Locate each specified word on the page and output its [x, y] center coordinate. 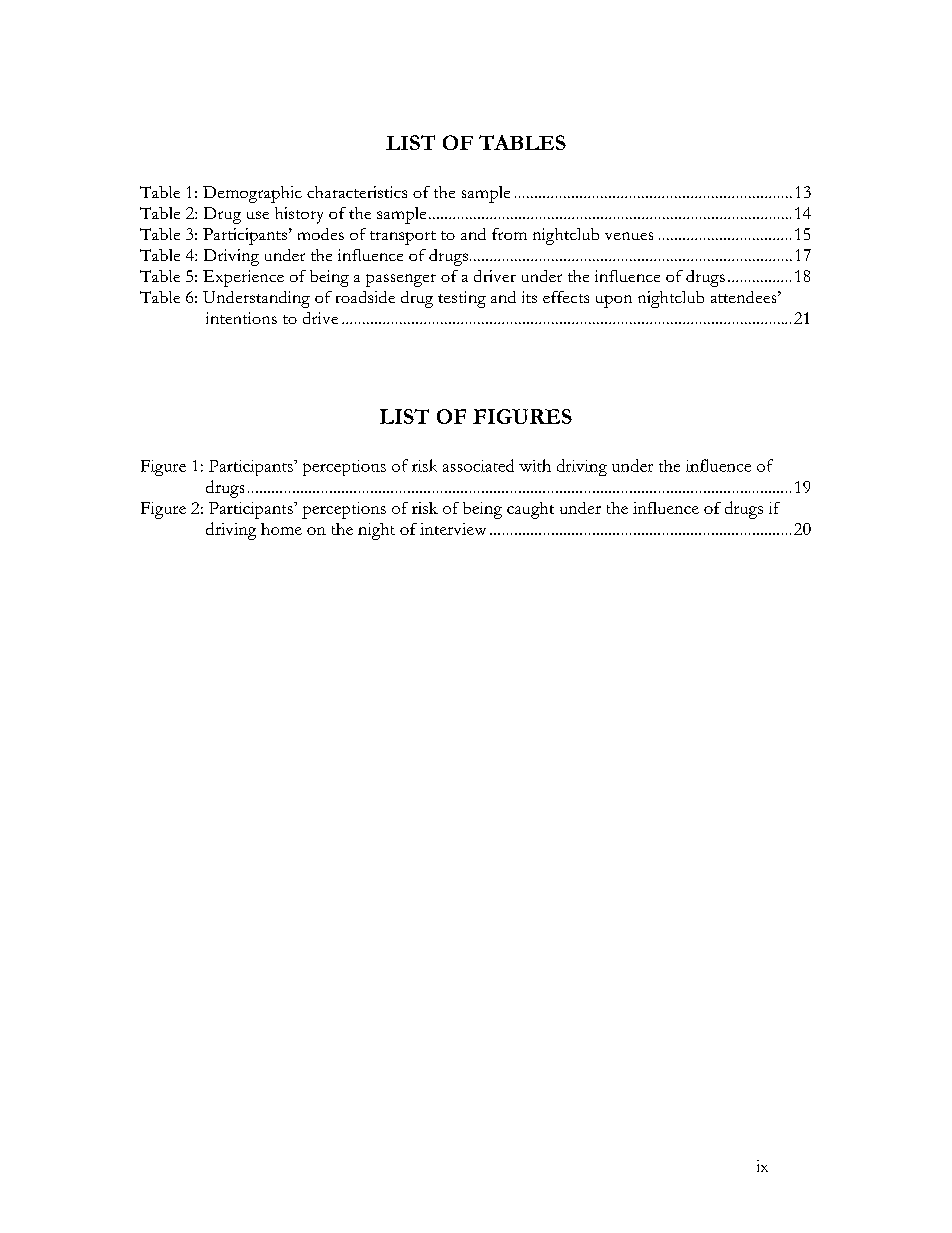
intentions [241, 318]
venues [629, 236]
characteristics [357, 192]
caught [530, 510]
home [281, 529]
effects [566, 297]
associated [478, 465]
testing [462, 299]
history [299, 215]
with [535, 465]
